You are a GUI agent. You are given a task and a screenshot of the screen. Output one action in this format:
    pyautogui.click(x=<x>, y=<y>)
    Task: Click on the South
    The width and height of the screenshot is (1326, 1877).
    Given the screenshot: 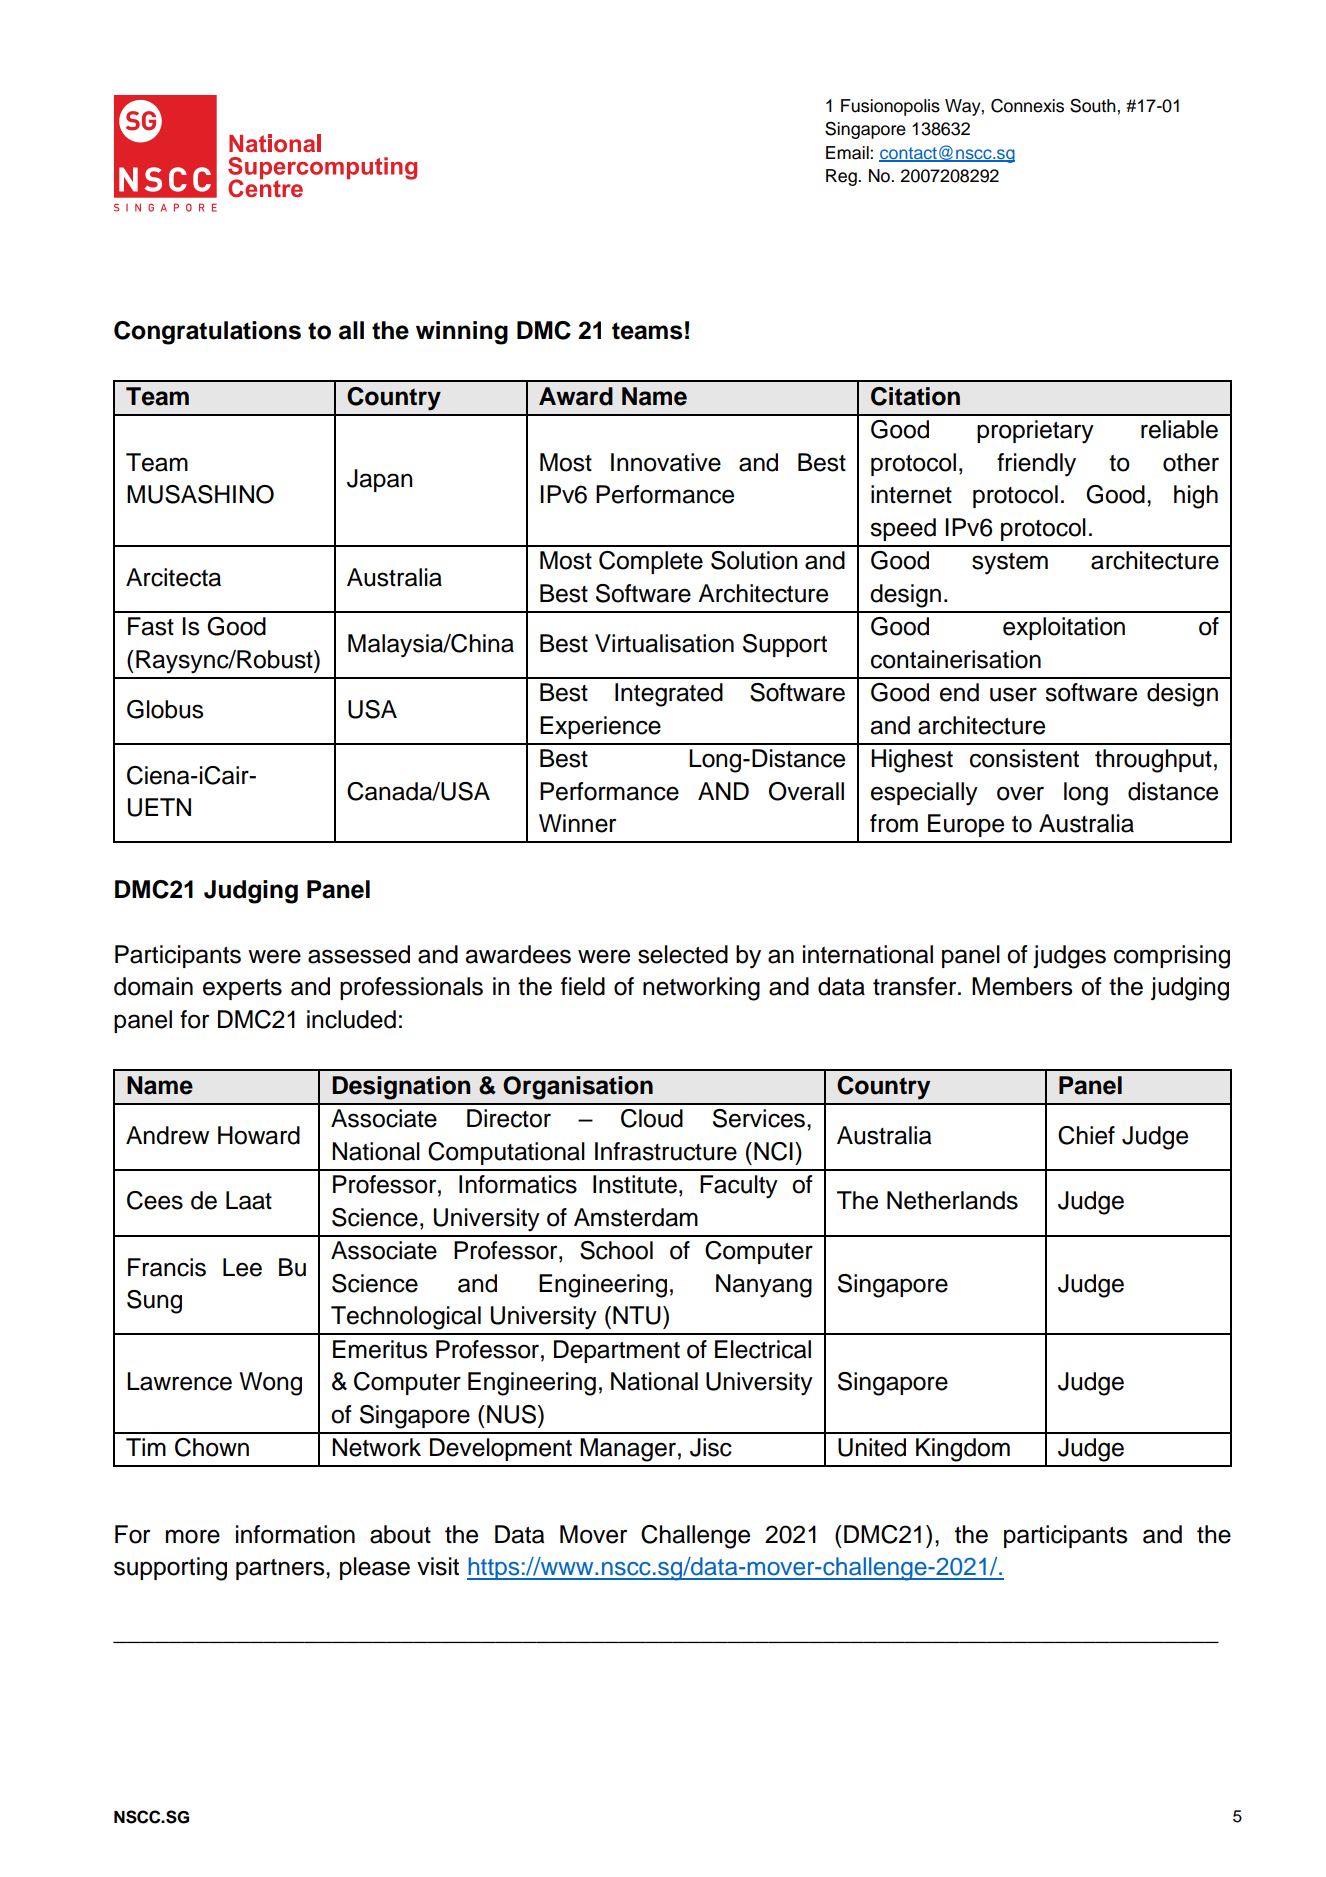 What is the action you would take?
    pyautogui.click(x=1094, y=105)
